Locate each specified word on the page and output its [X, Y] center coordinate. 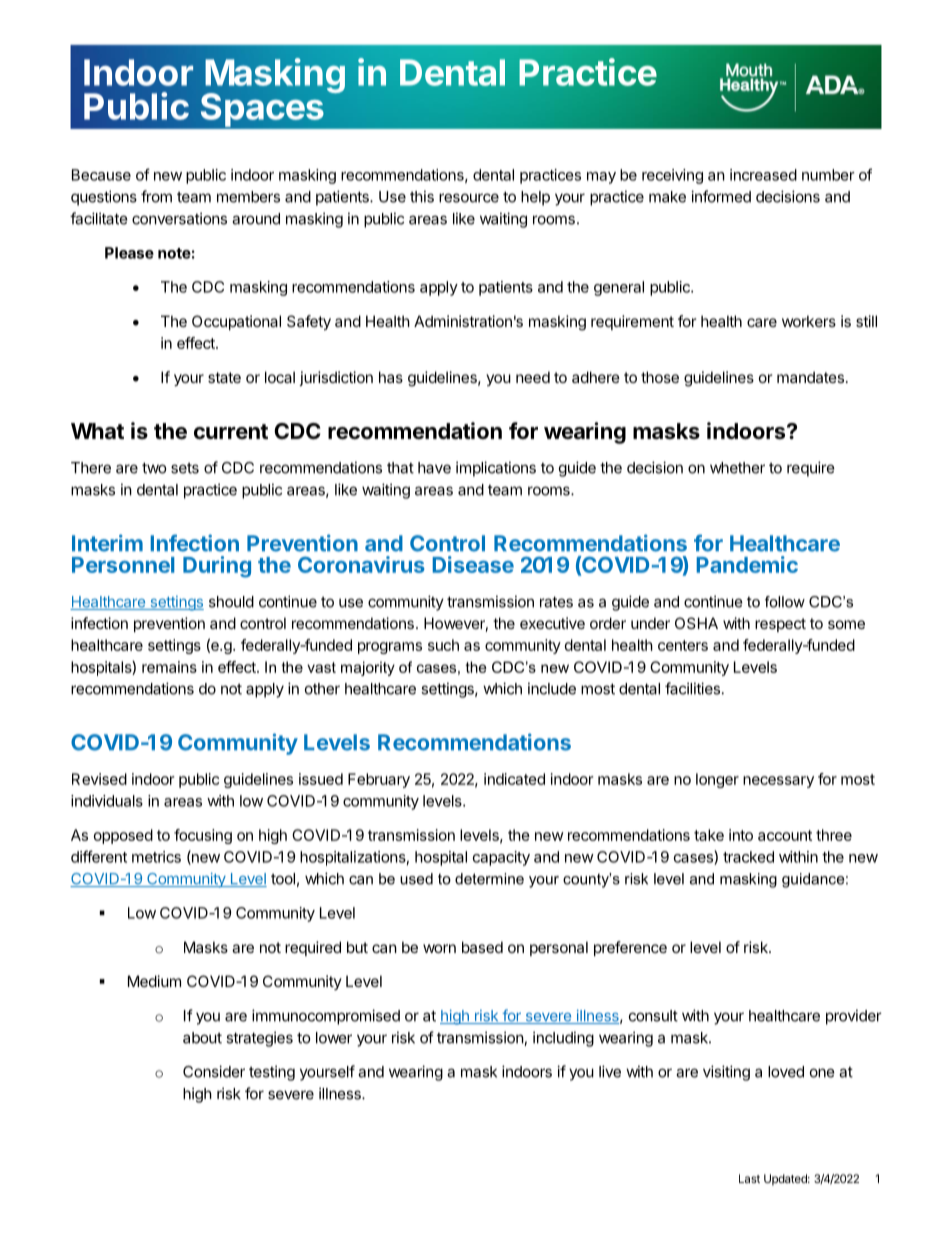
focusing [203, 836]
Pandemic [747, 564]
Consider [214, 1071]
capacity [501, 858]
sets [185, 468]
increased [763, 175]
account [785, 835]
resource [469, 198]
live [610, 1071]
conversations [179, 218]
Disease [473, 564]
